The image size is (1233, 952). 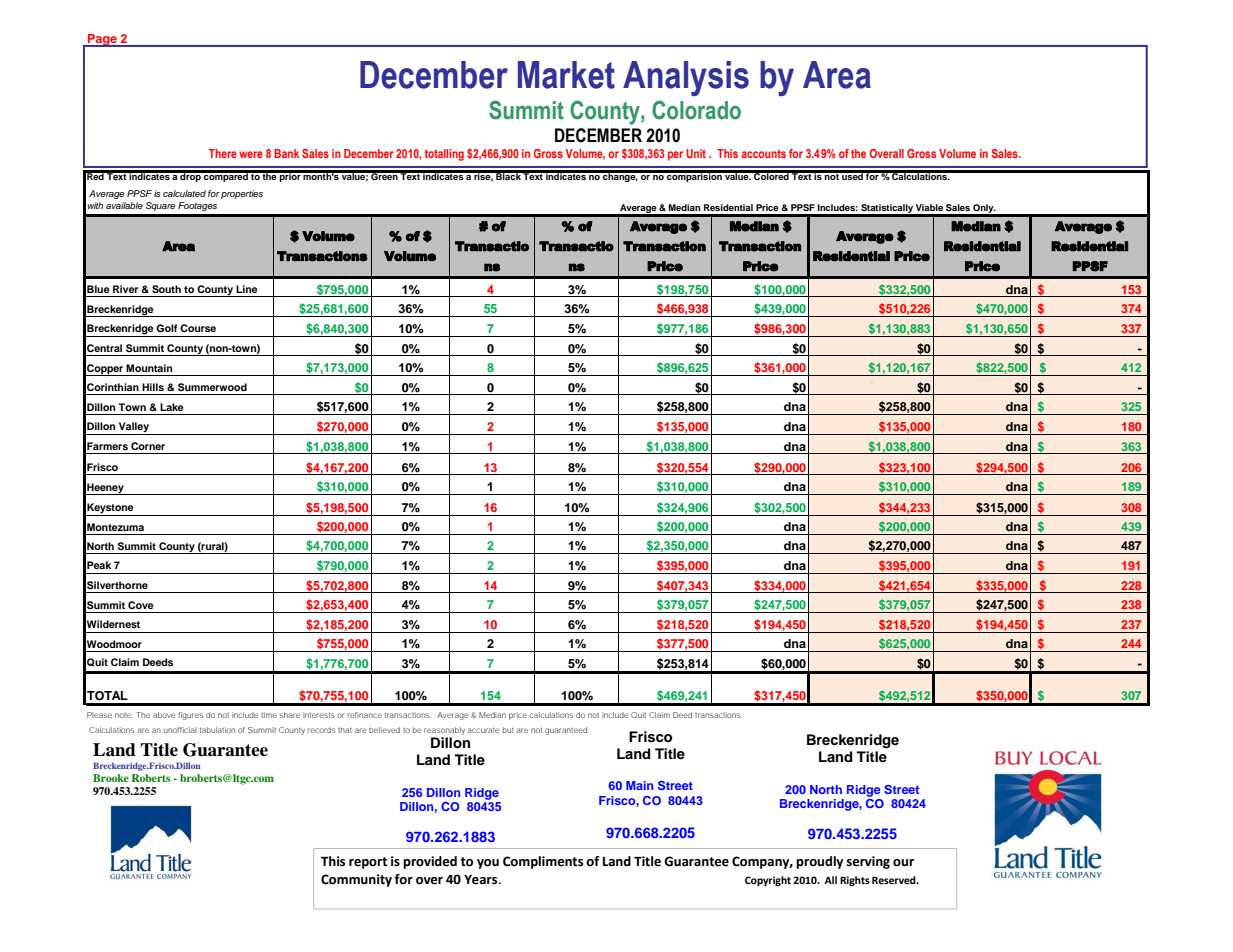 I want to click on proudly, so click(x=819, y=862).
